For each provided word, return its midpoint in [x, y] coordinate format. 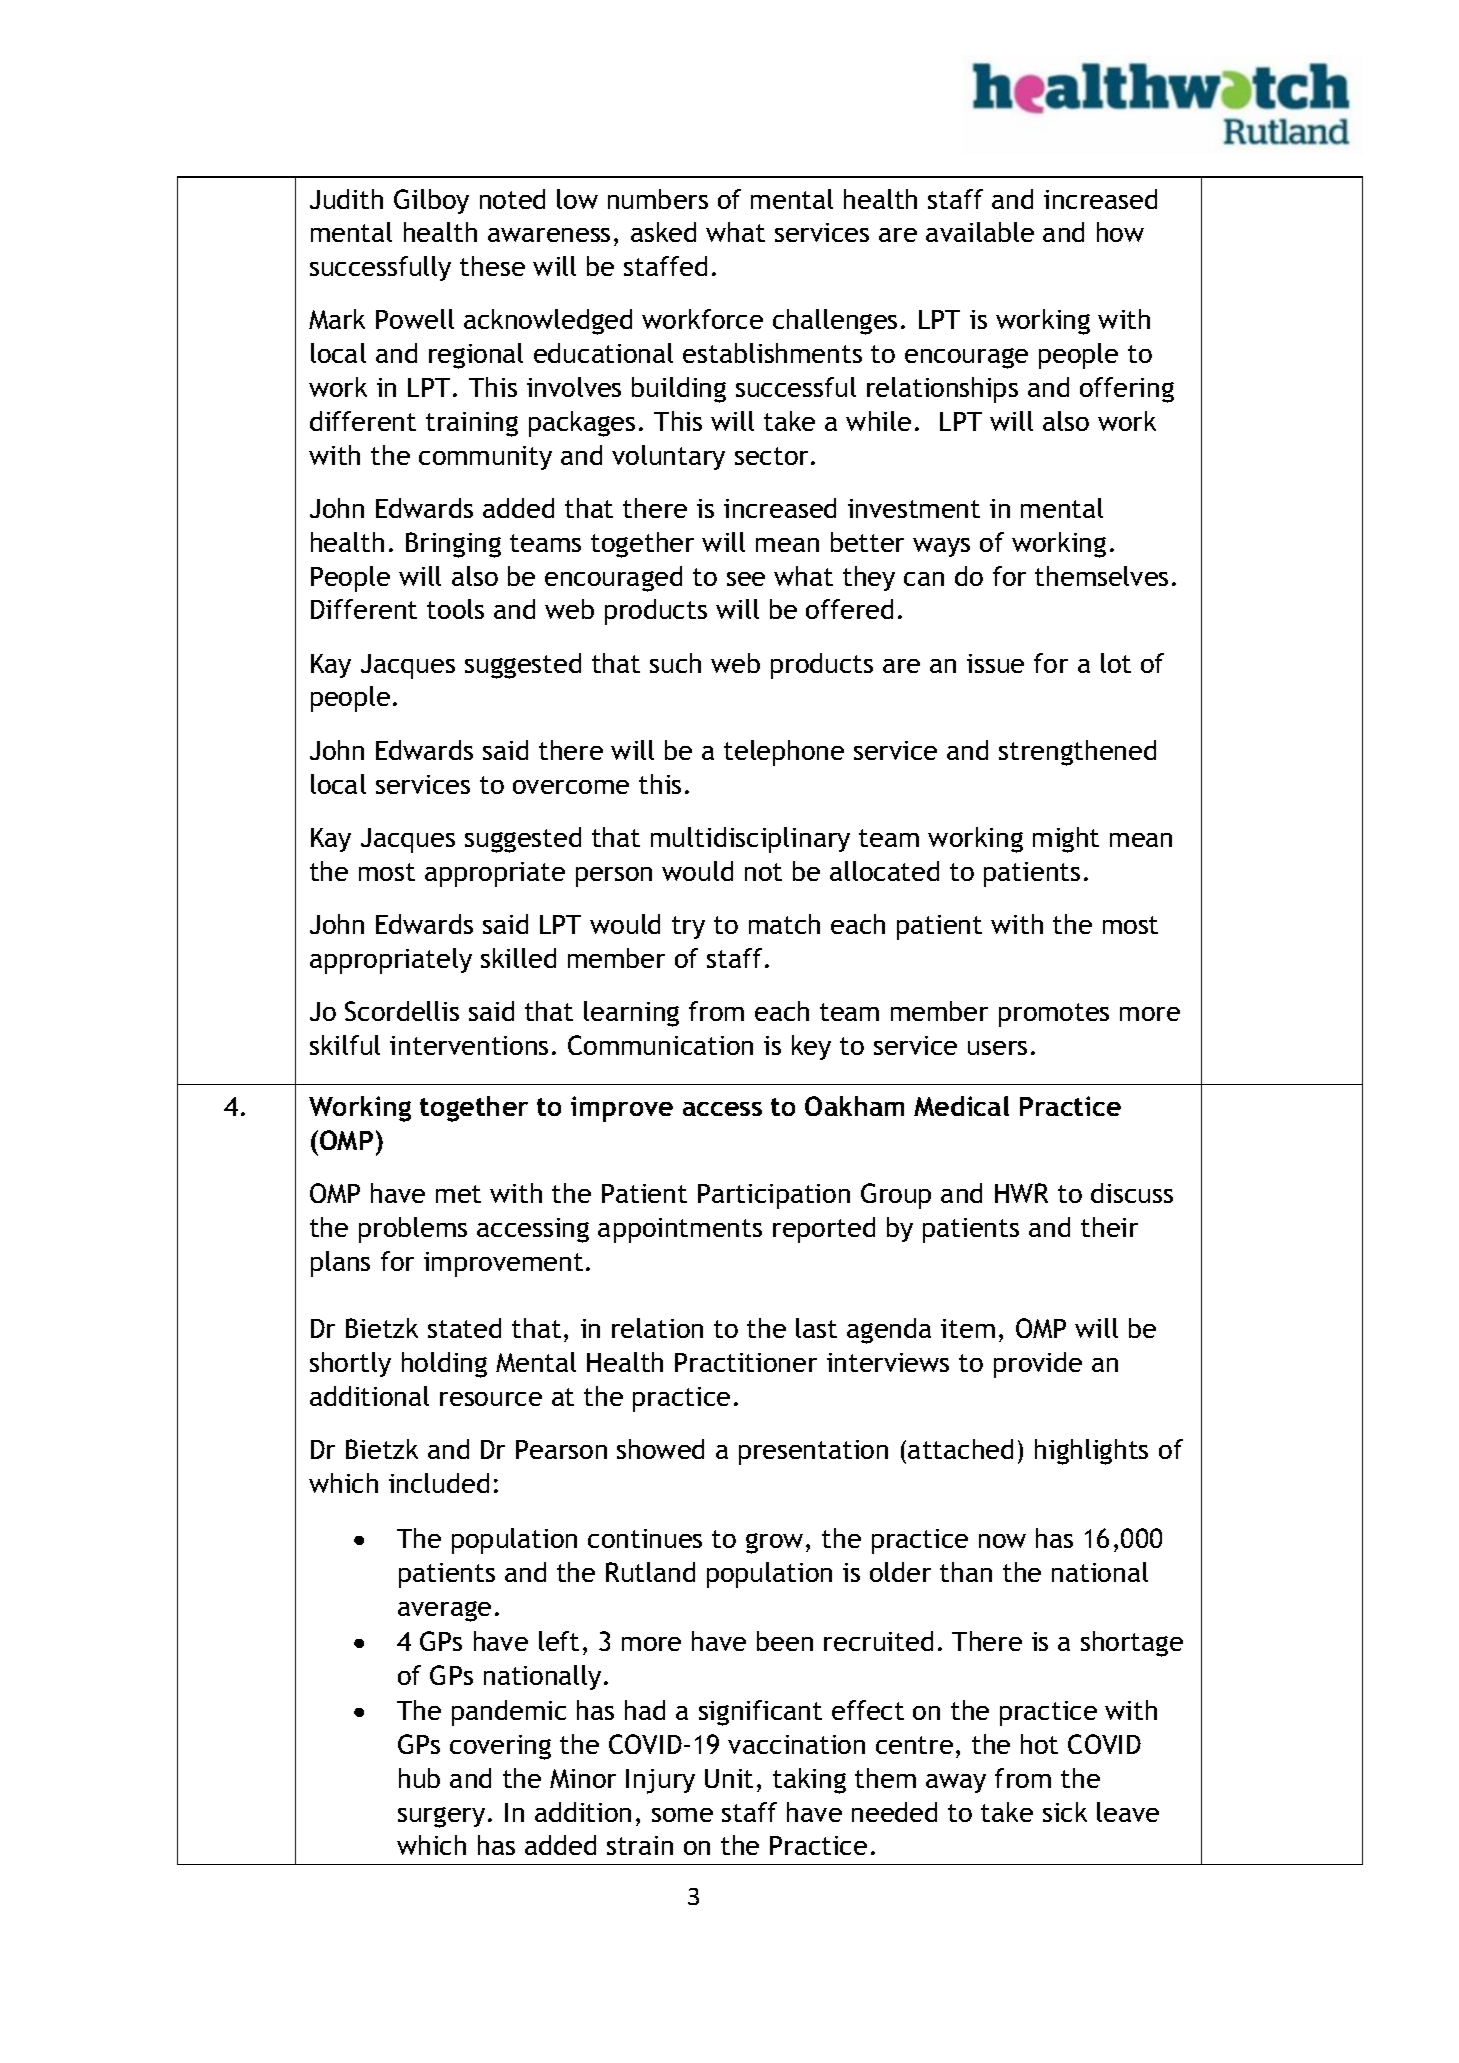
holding [444, 1365]
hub [419, 1778]
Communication [660, 1045]
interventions [469, 1045]
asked [663, 232]
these [492, 266]
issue [995, 663]
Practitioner [746, 1362]
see [746, 579]
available [980, 232]
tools [455, 609]
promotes [1054, 1015]
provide [1038, 1365]
